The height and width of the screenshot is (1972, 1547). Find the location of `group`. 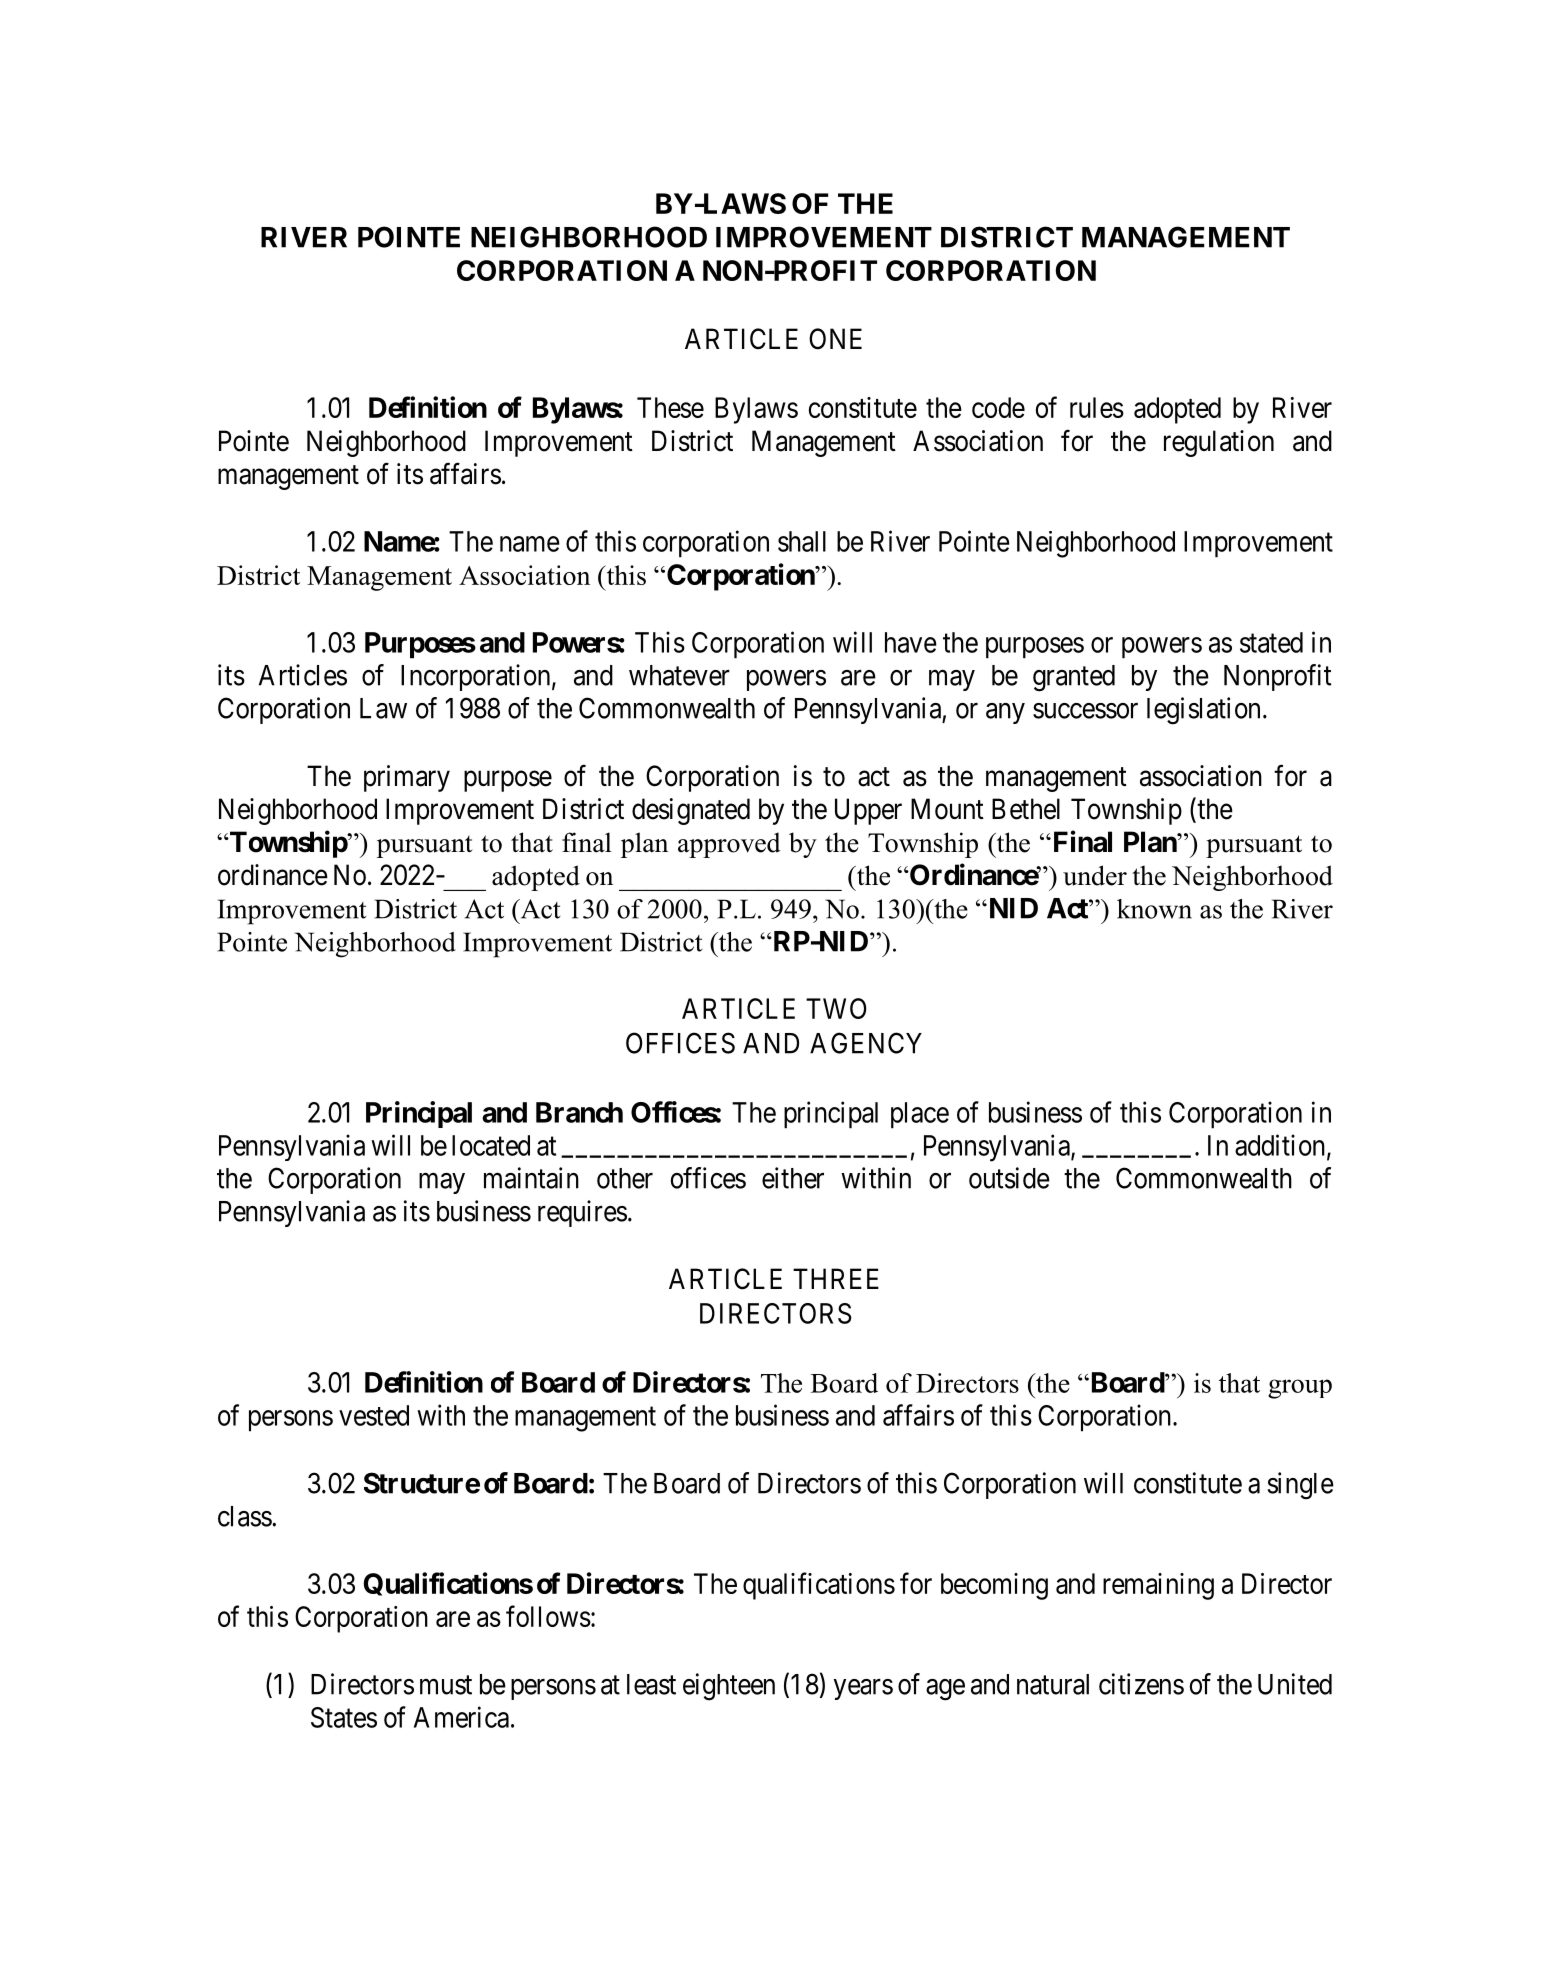

group is located at coordinates (1300, 1389).
